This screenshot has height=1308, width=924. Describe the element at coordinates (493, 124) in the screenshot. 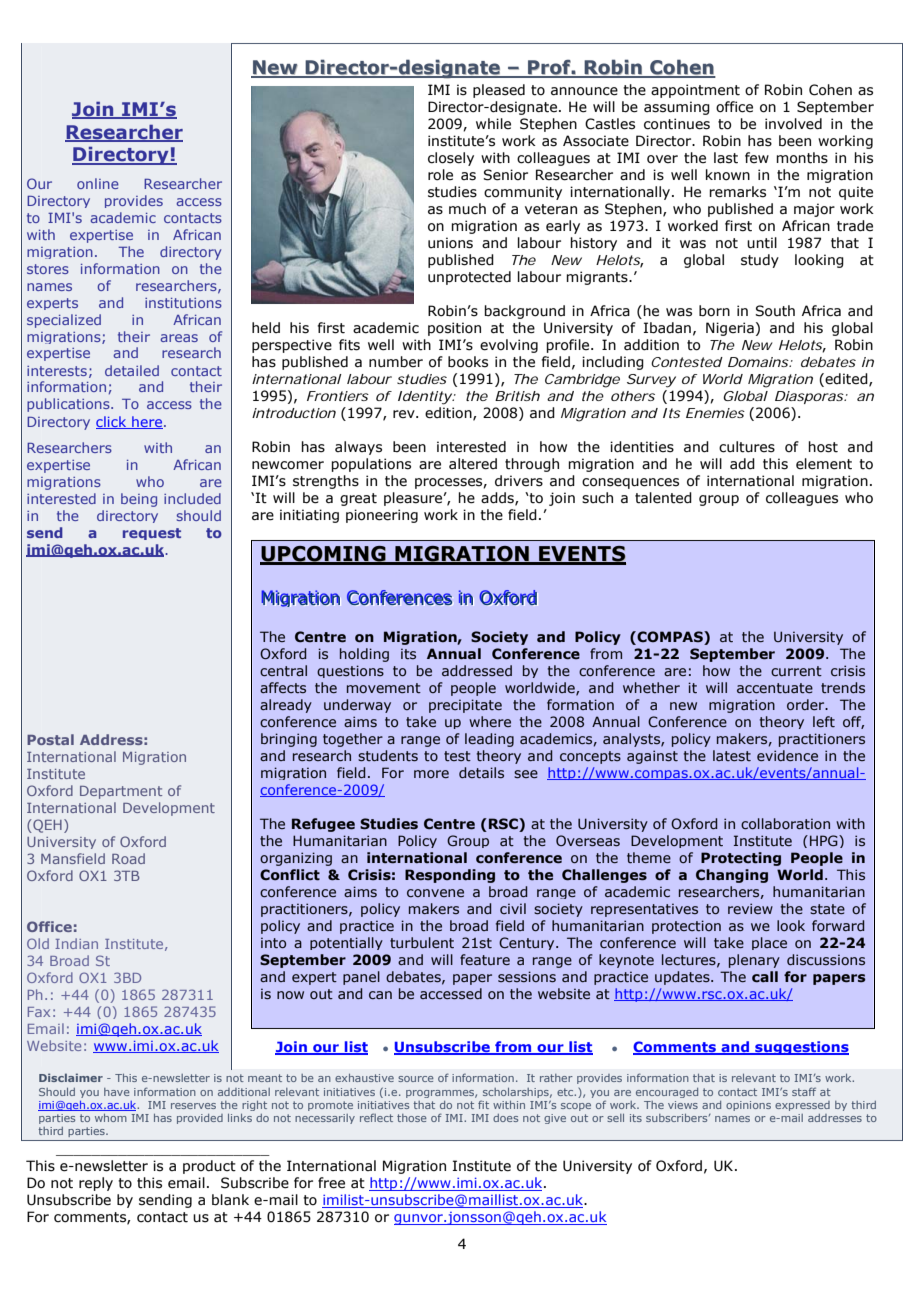

I see `while` at that location.
